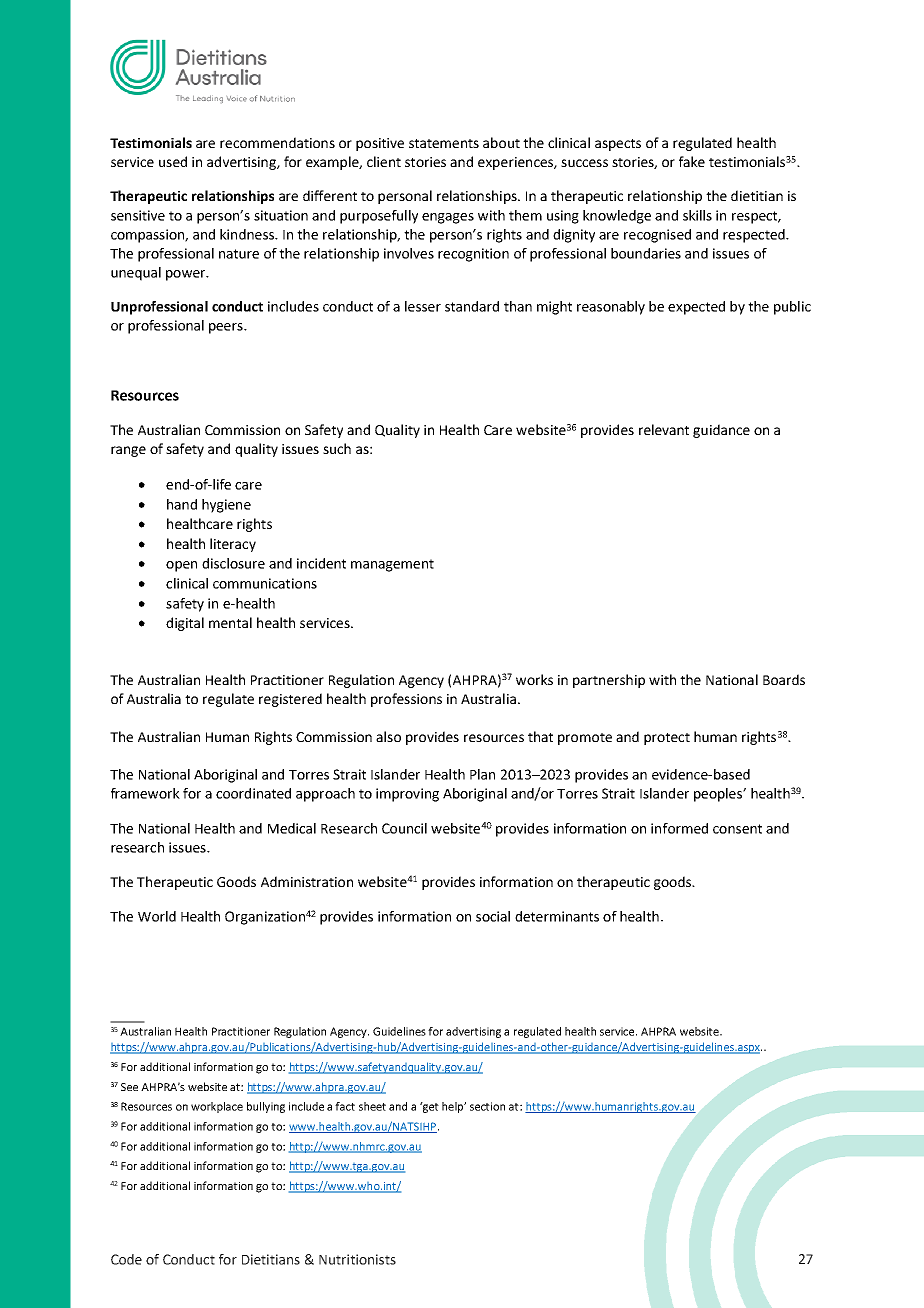  What do you see at coordinates (472, 306) in the document?
I see `standard` at bounding box center [472, 306].
